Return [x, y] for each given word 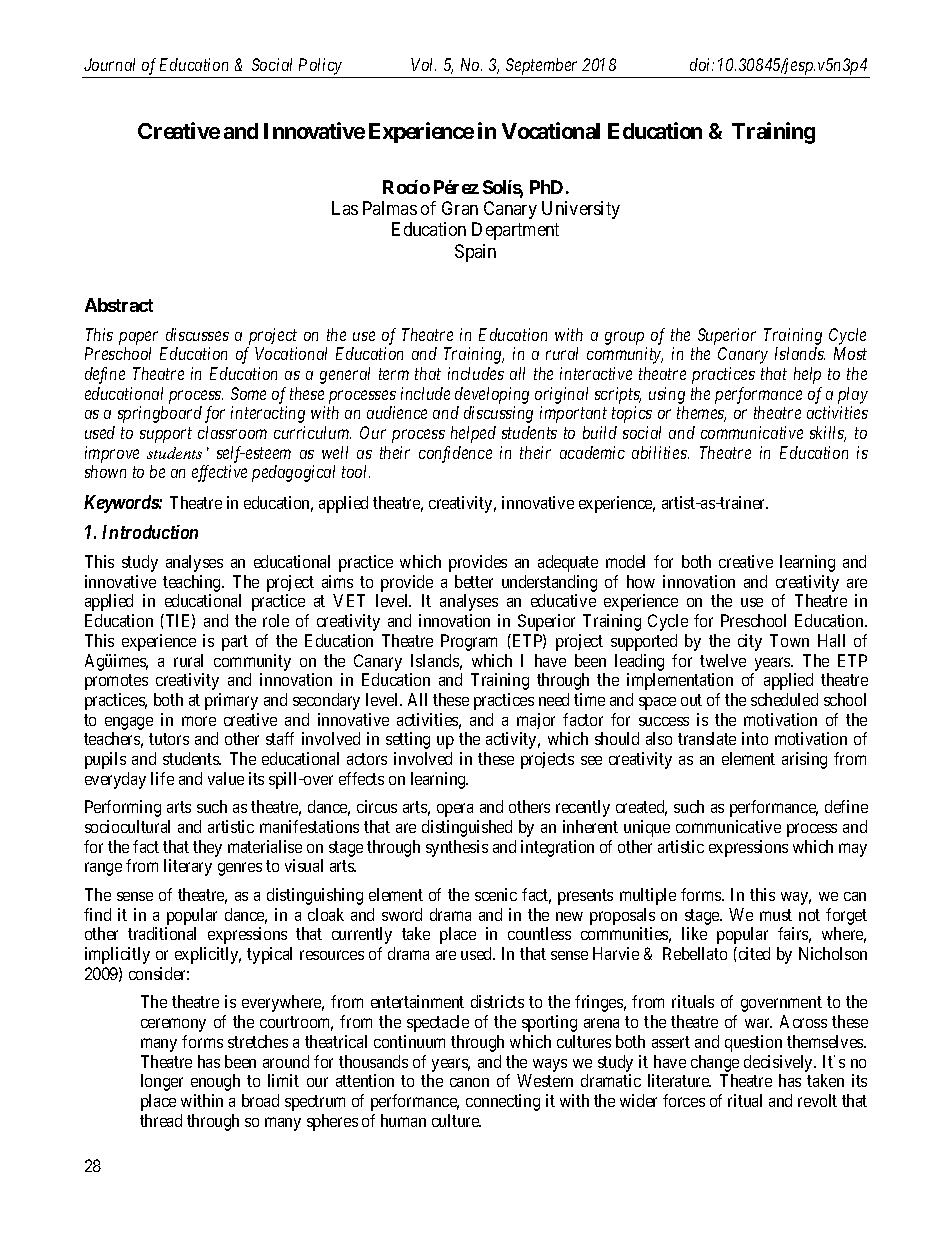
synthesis [457, 848]
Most [850, 353]
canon [469, 1082]
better [474, 581]
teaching [193, 583]
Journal [109, 64]
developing [492, 395]
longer [162, 1082]
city [750, 642]
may [853, 850]
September [542, 68]
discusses [197, 334]
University [581, 210]
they [207, 848]
